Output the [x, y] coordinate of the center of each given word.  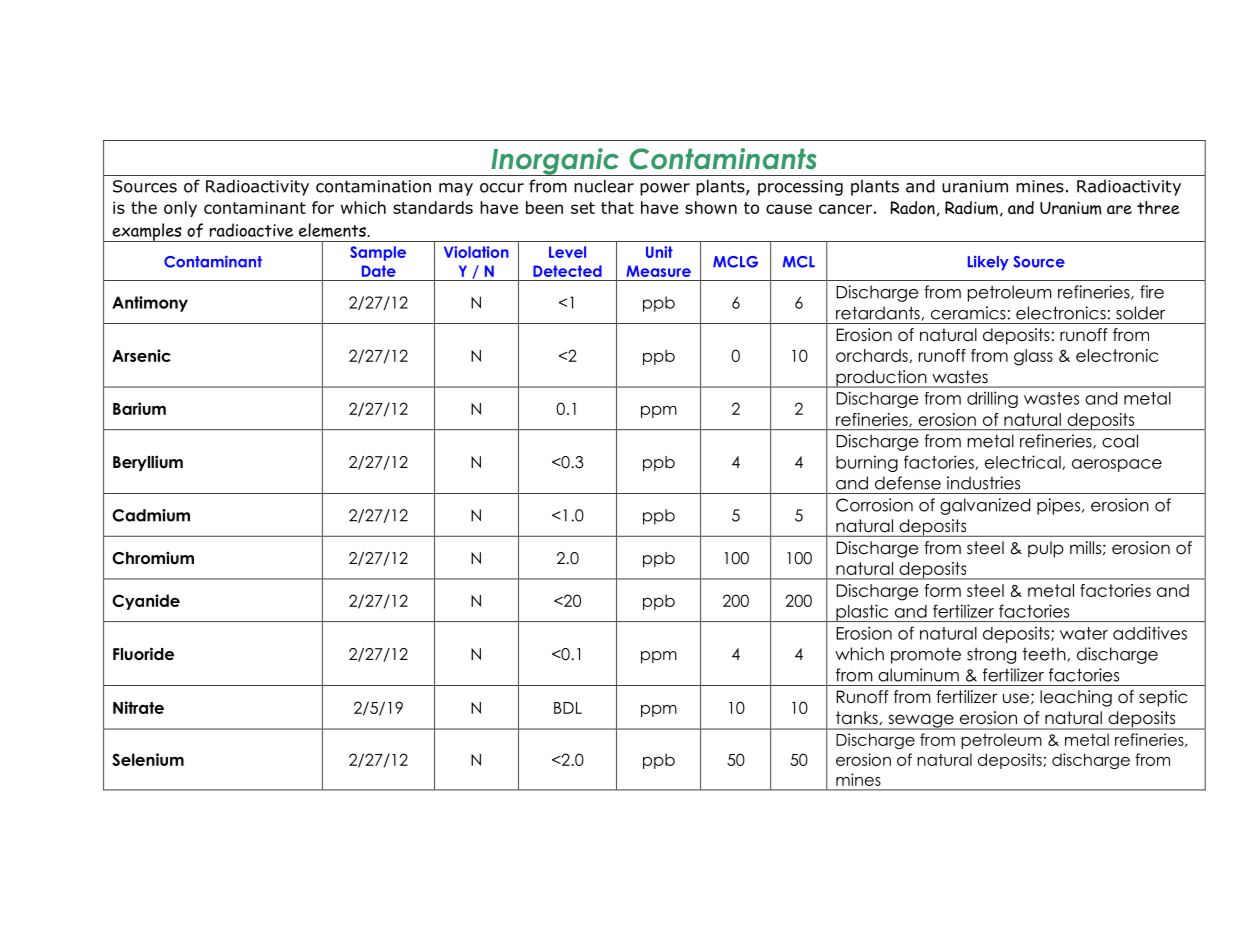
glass [1033, 357]
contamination [373, 186]
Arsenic [141, 355]
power [665, 189]
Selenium [148, 759]
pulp [1046, 549]
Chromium [153, 558]
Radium [971, 208]
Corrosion [874, 505]
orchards [873, 356]
